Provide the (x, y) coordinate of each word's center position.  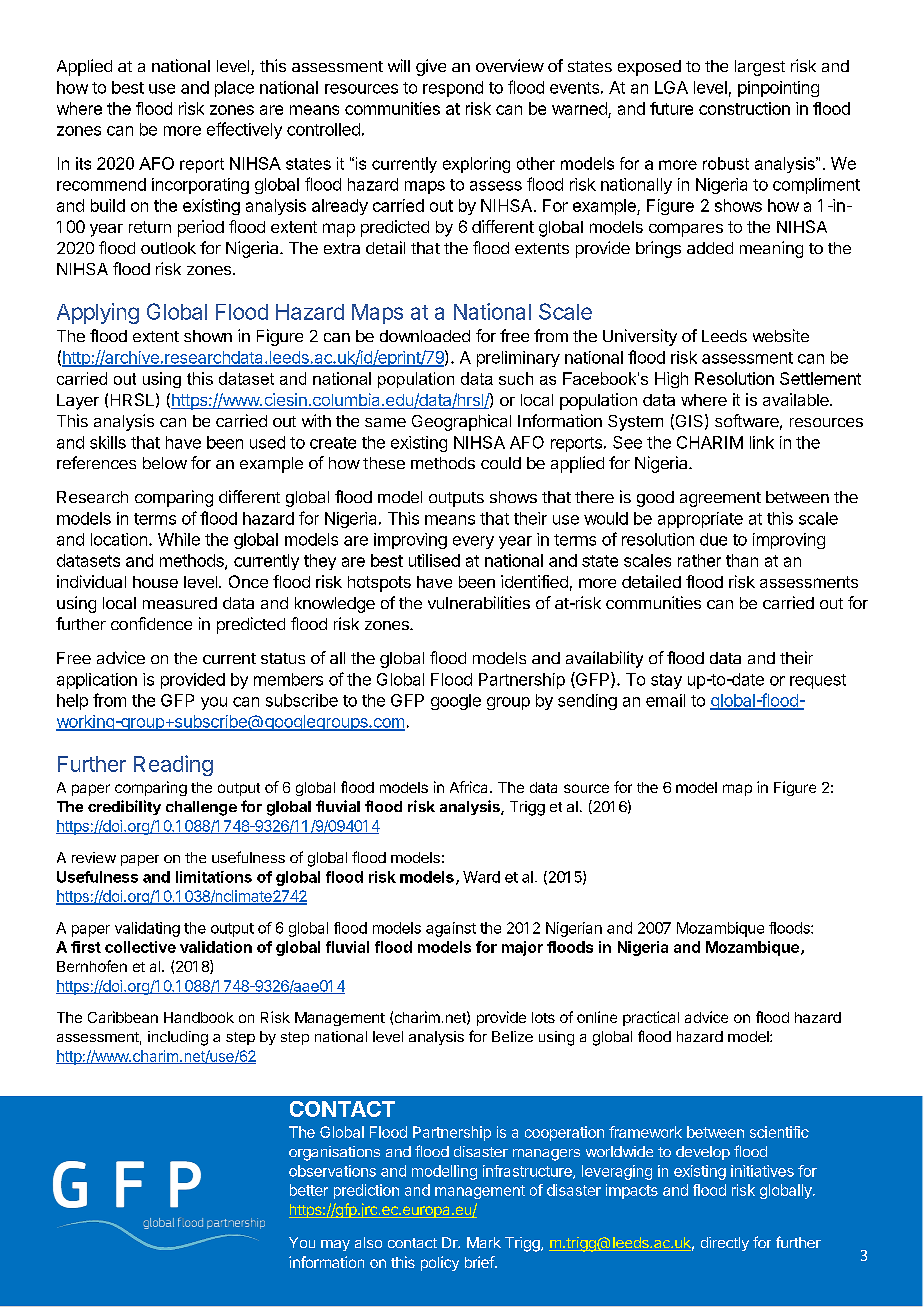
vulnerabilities (479, 602)
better (309, 1190)
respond (453, 89)
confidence (151, 623)
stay (666, 681)
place (234, 89)
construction (744, 108)
